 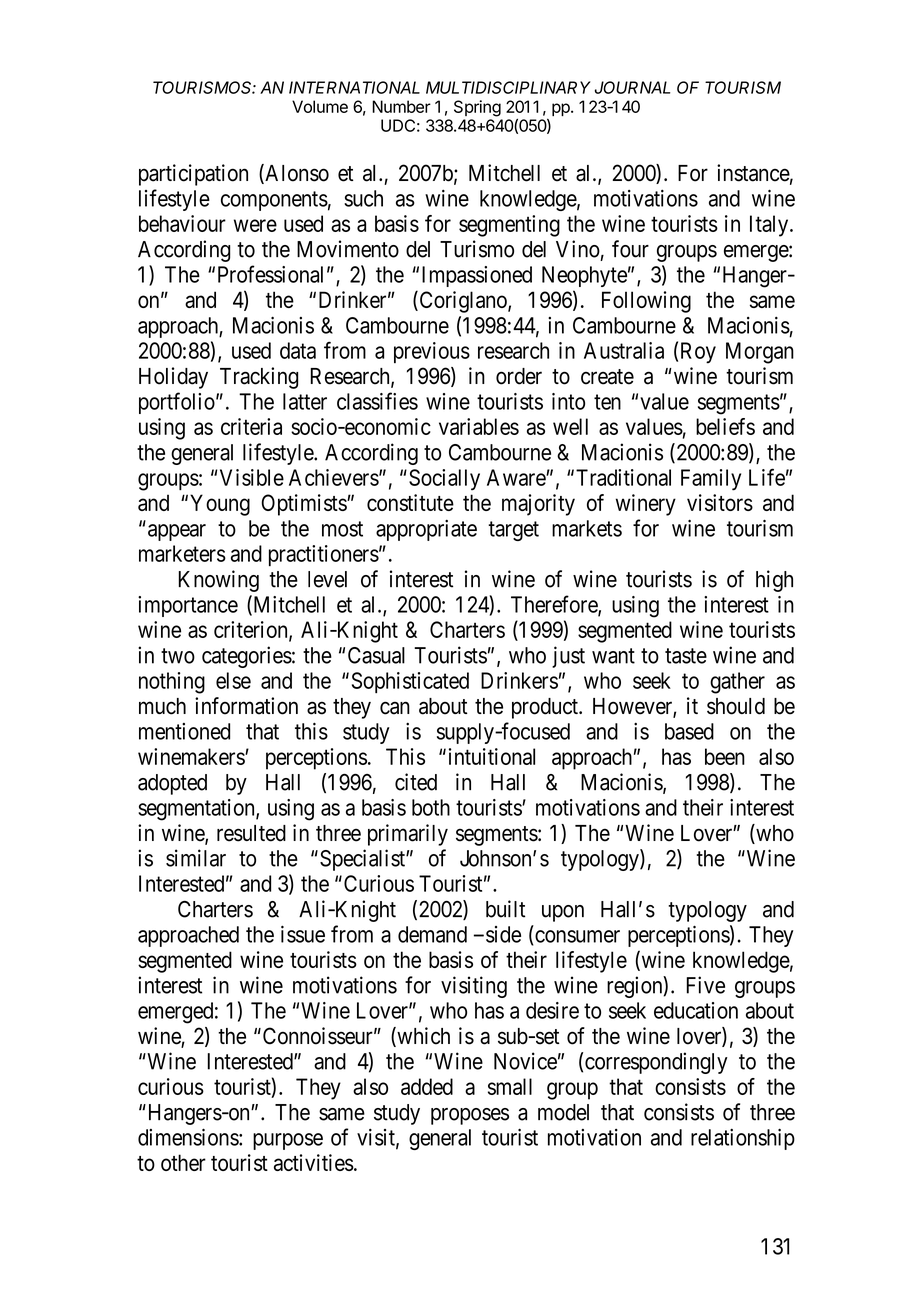 I want to click on participation, so click(x=193, y=175).
